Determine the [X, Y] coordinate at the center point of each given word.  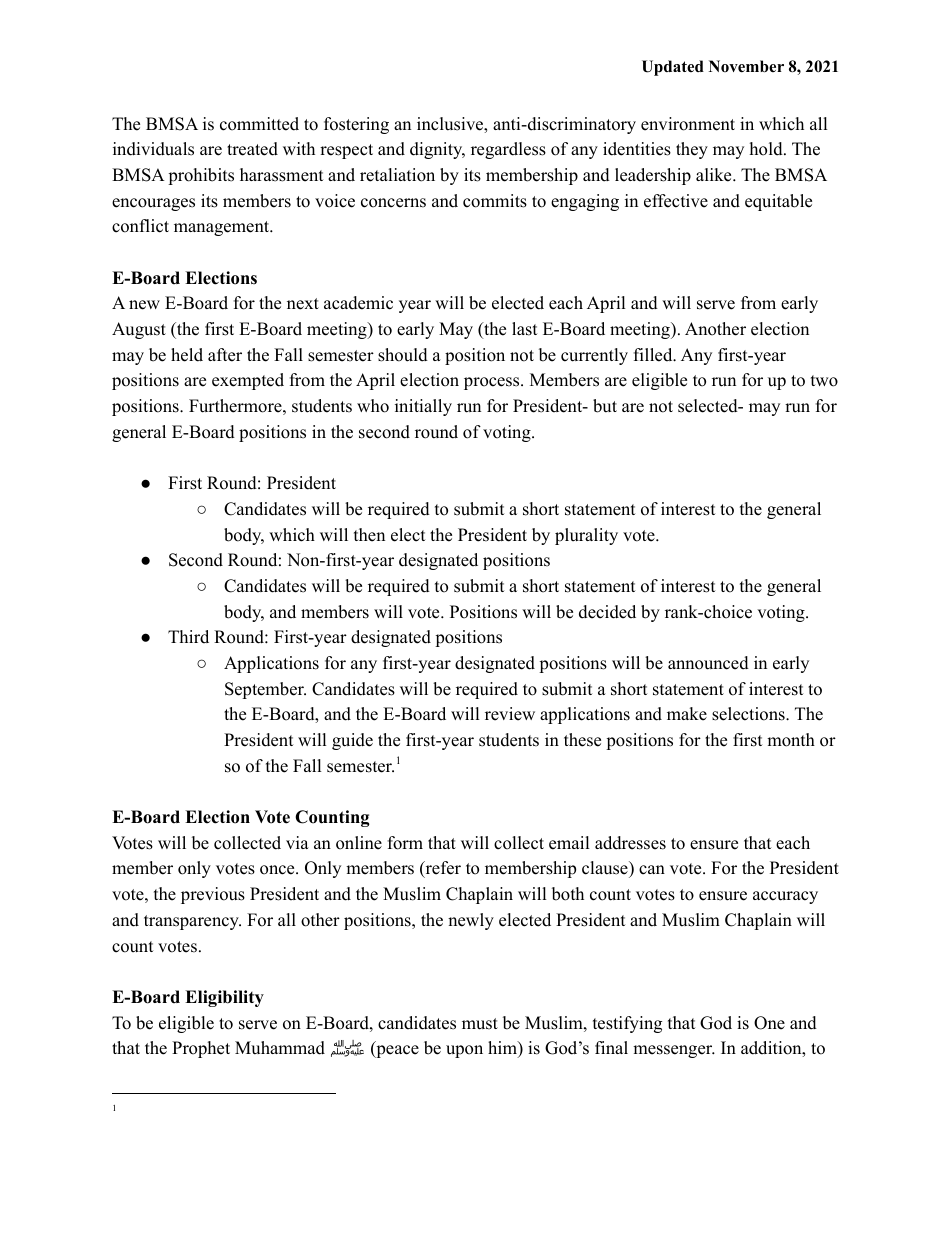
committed [259, 124]
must [480, 1024]
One [769, 1023]
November [746, 66]
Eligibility [224, 998]
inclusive [451, 125]
